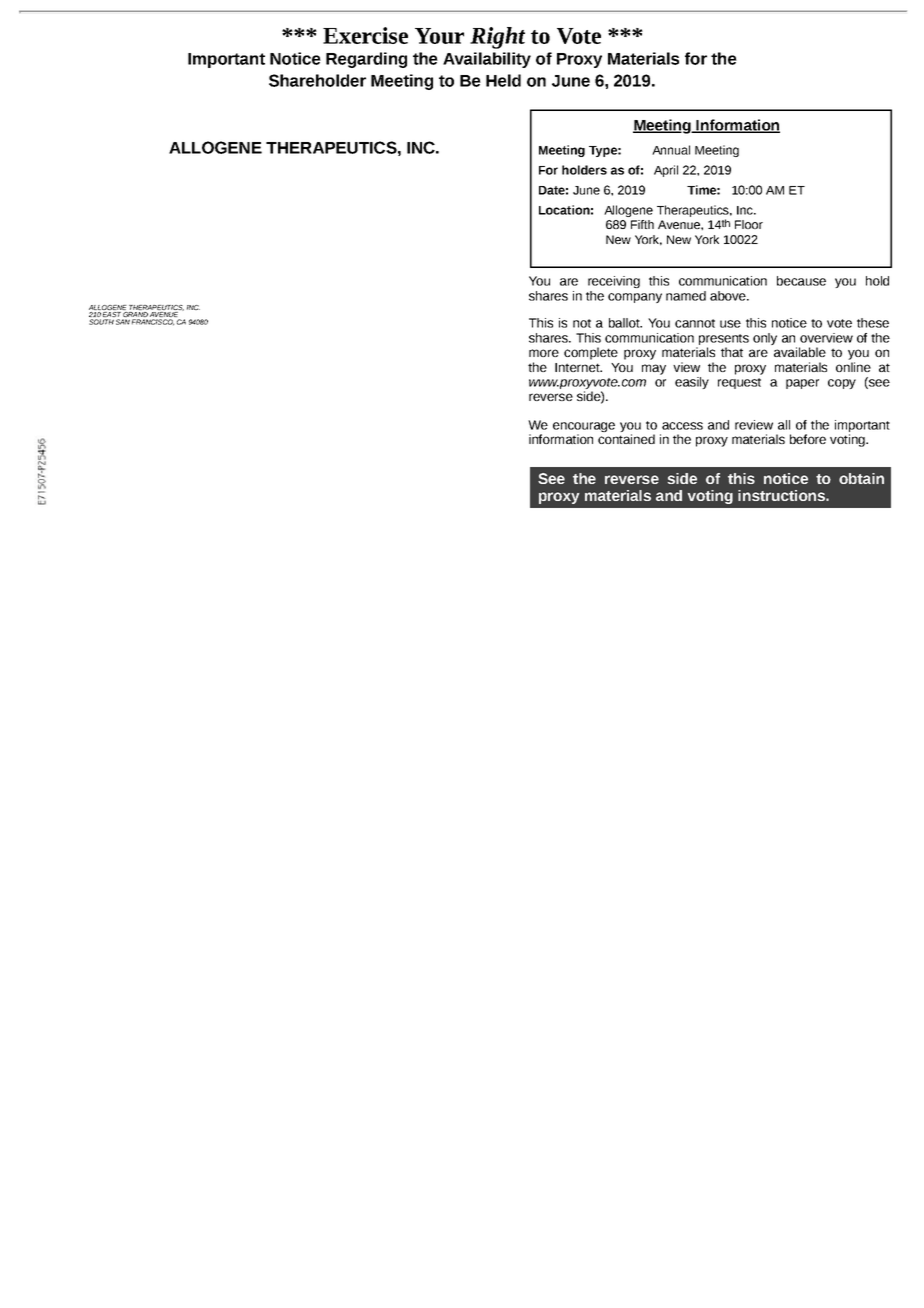 The width and height of the screenshot is (924, 1308). I want to click on obtain, so click(861, 478).
